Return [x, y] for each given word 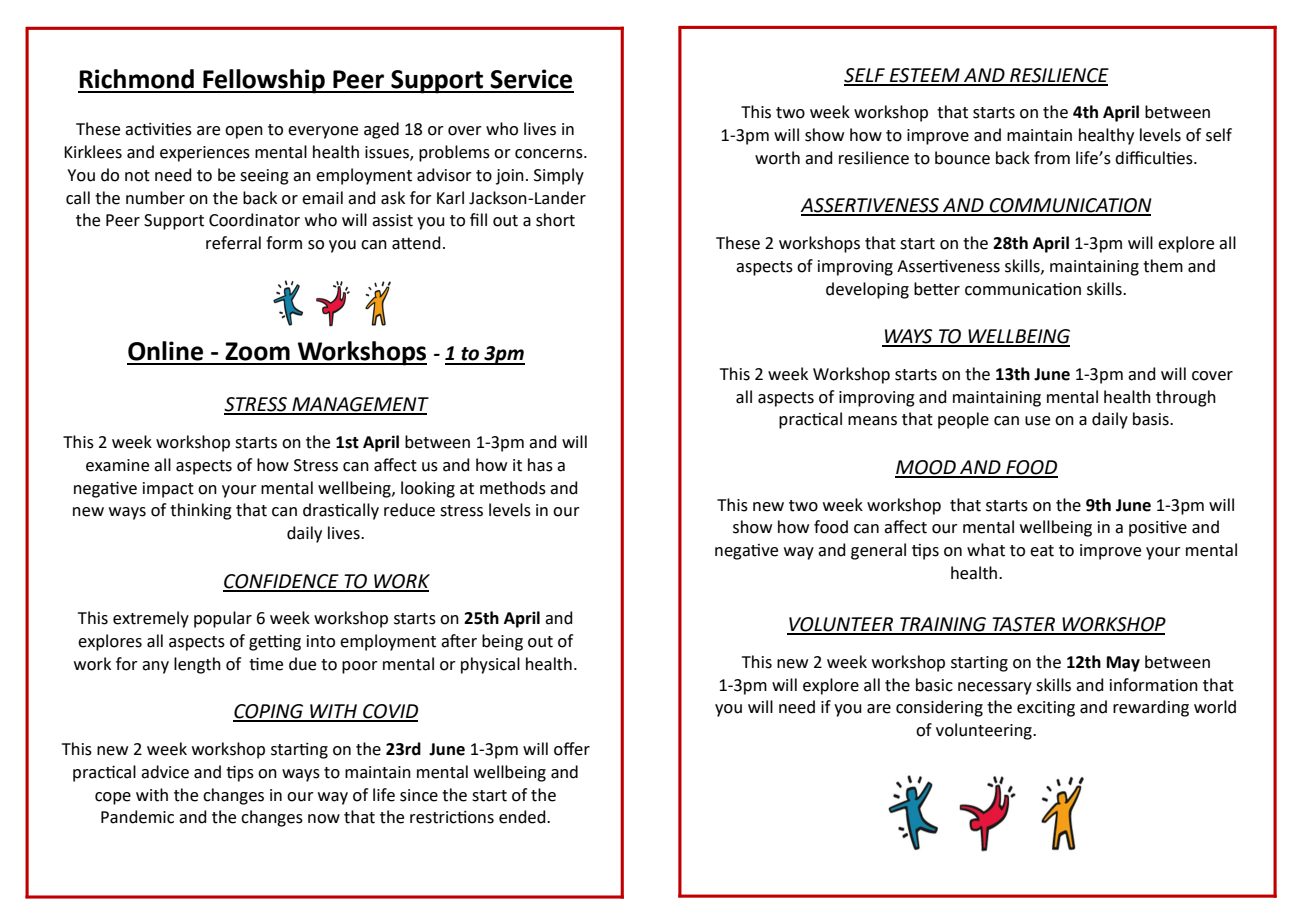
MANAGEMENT [359, 405]
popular [223, 619]
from [1052, 158]
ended [523, 817]
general [878, 551]
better [937, 289]
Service [531, 79]
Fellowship [264, 81]
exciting [1046, 709]
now [324, 819]
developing [867, 290]
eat [1042, 551]
